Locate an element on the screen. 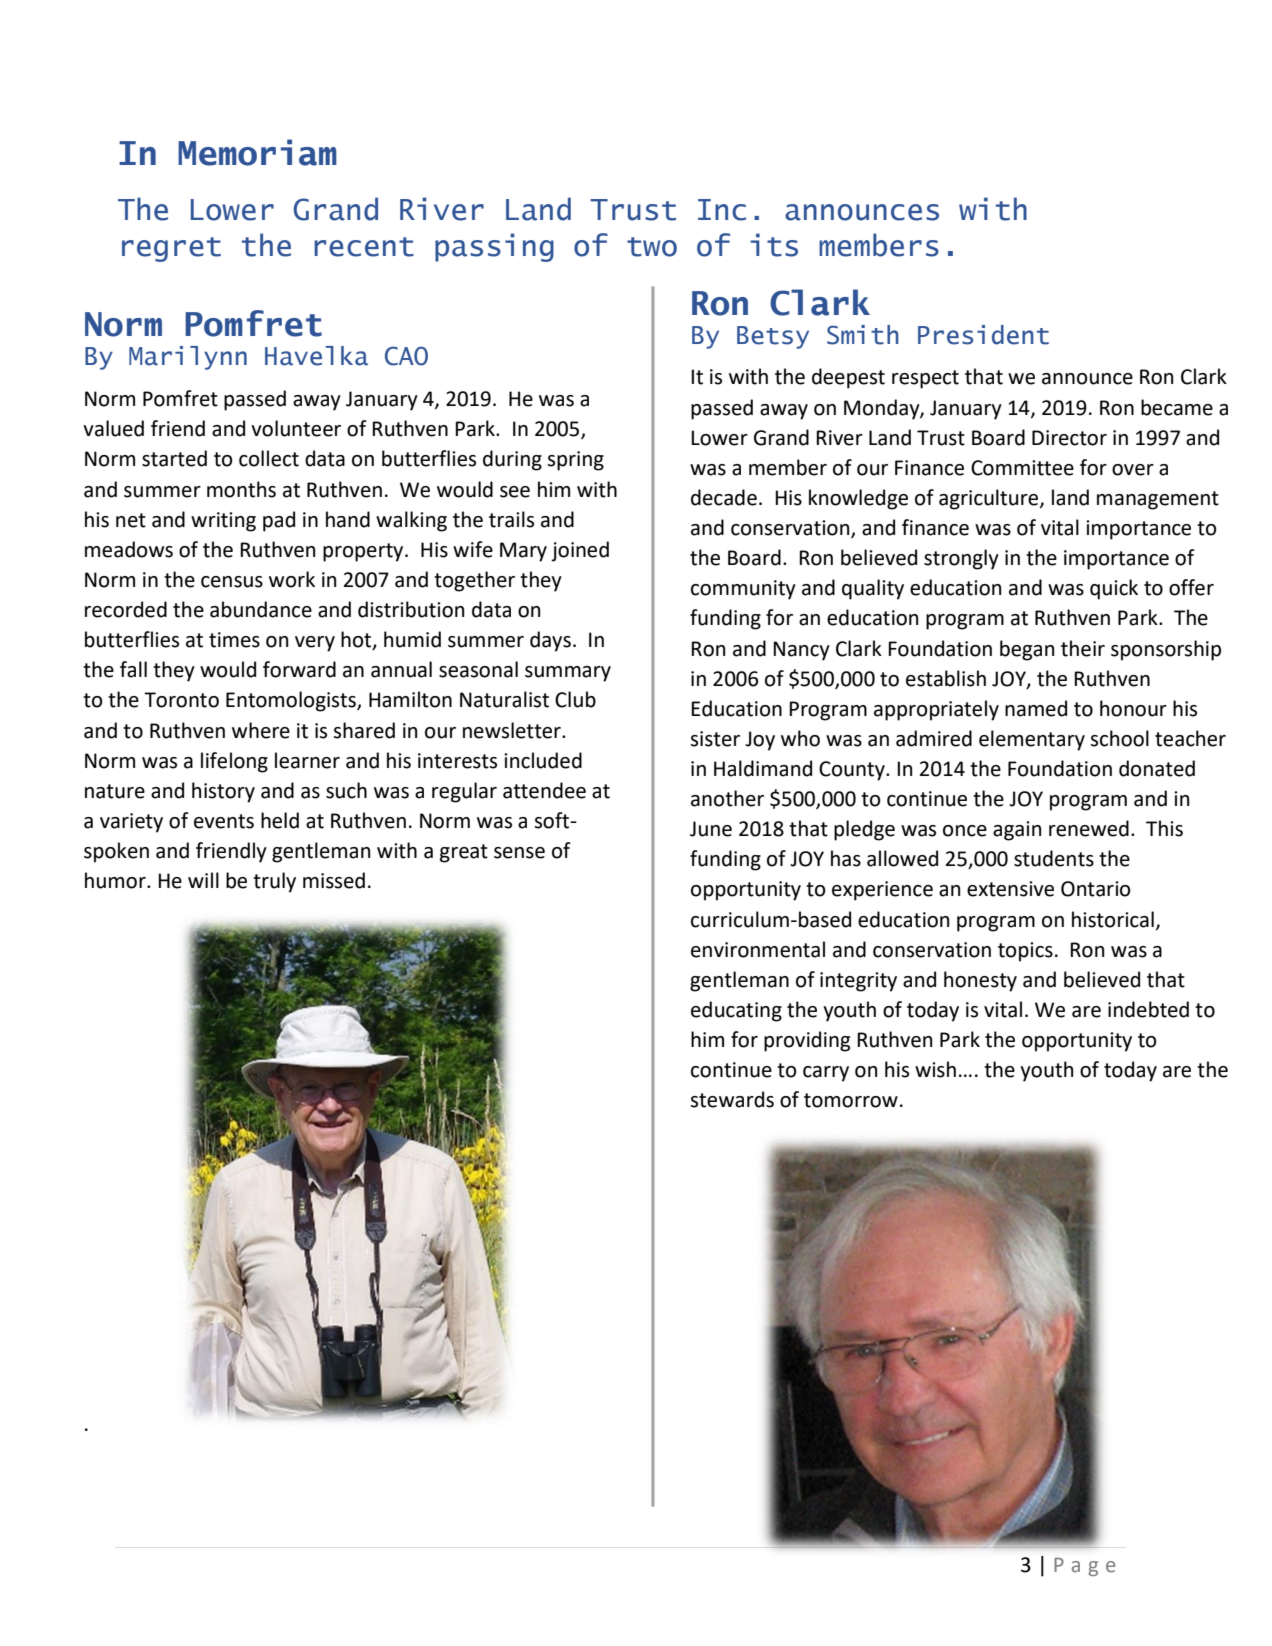  truly is located at coordinates (274, 882).
